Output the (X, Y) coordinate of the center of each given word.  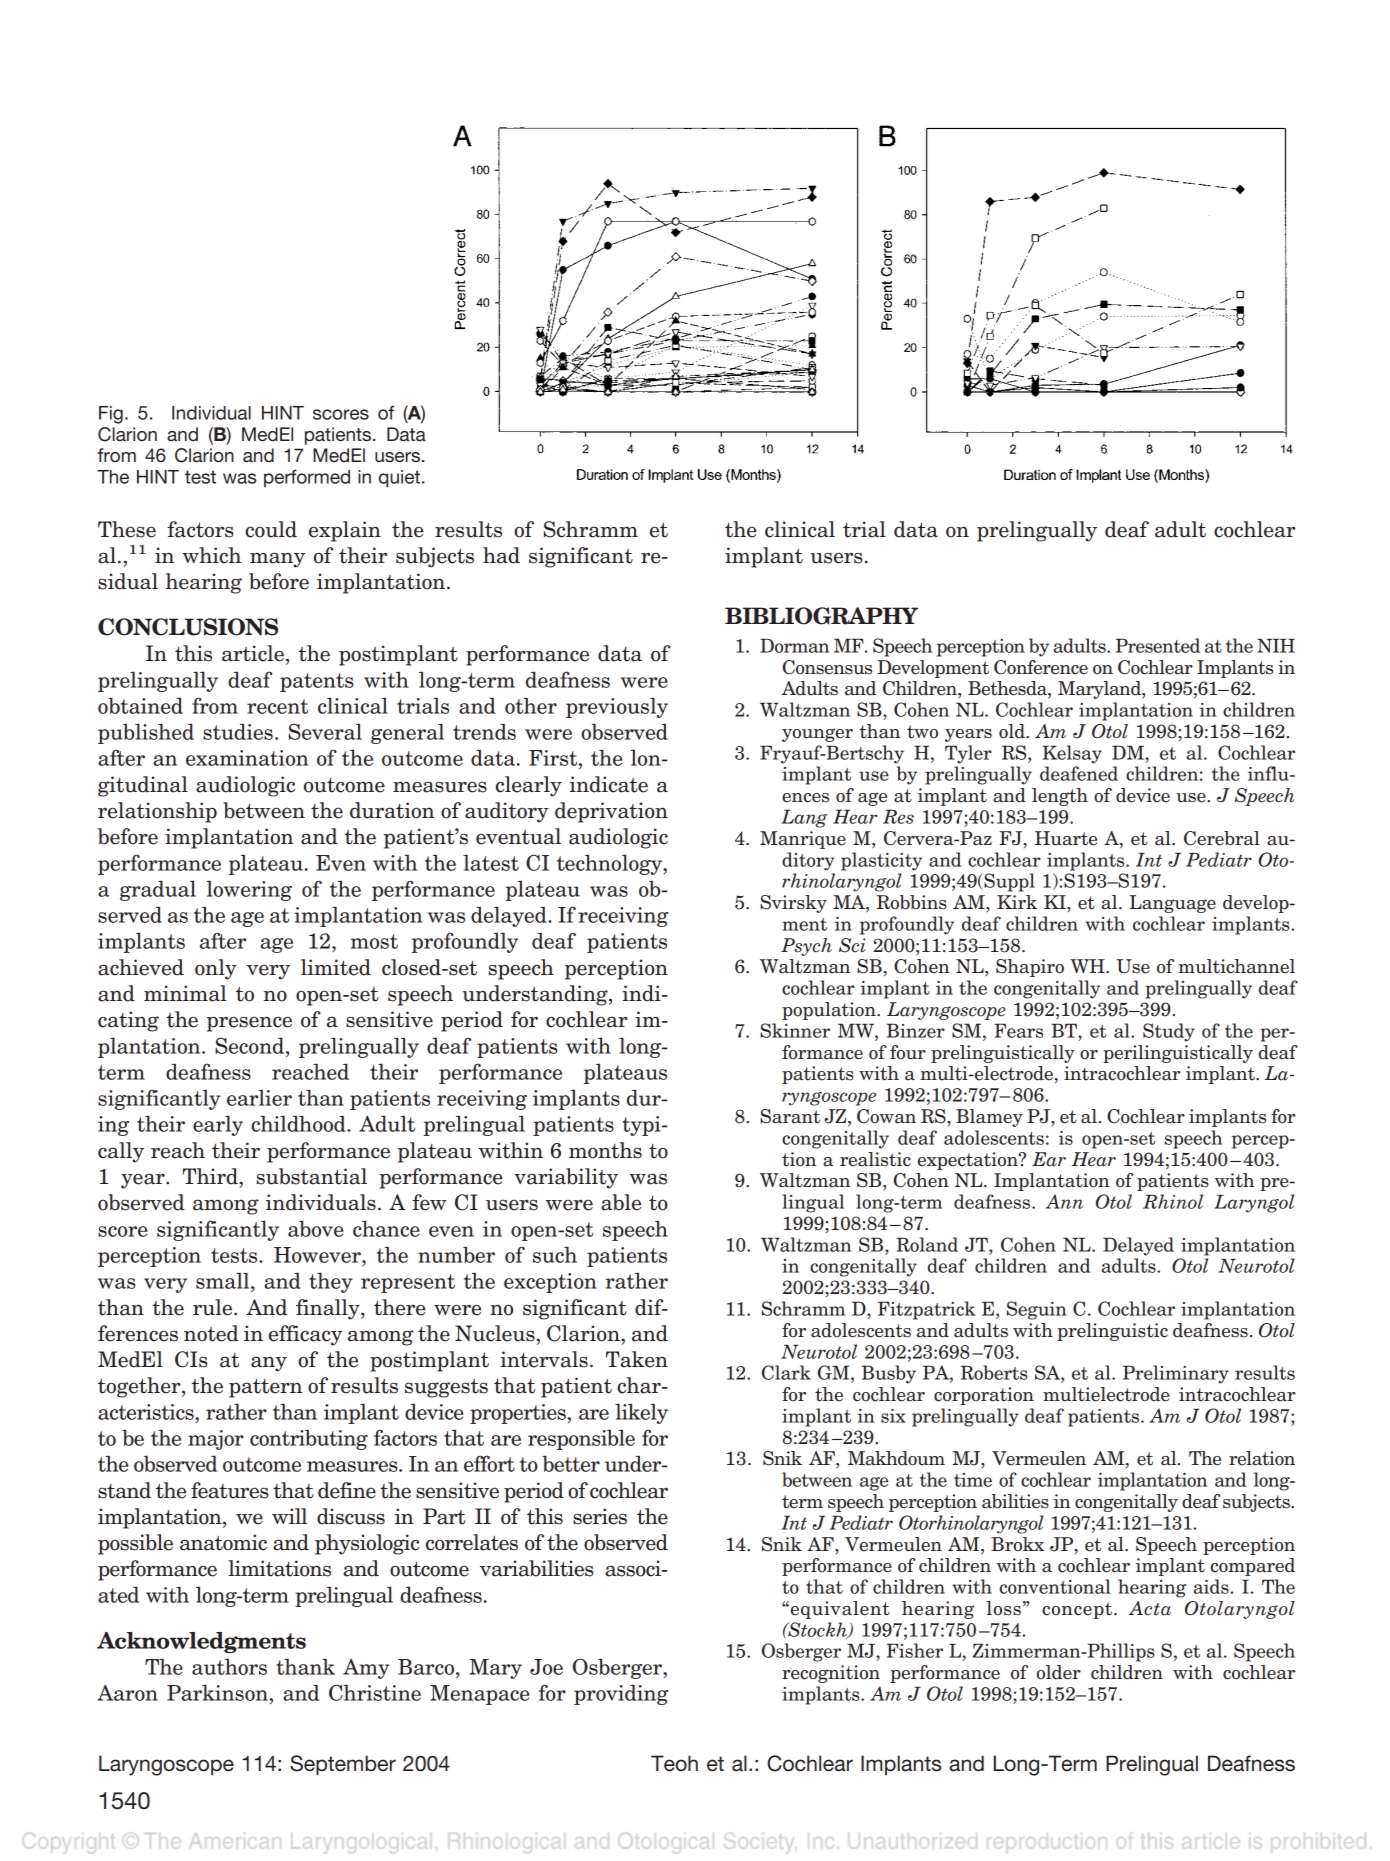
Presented (1158, 645)
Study (1169, 1032)
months (605, 1150)
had (501, 555)
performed (307, 479)
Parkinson (217, 1692)
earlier (259, 1097)
